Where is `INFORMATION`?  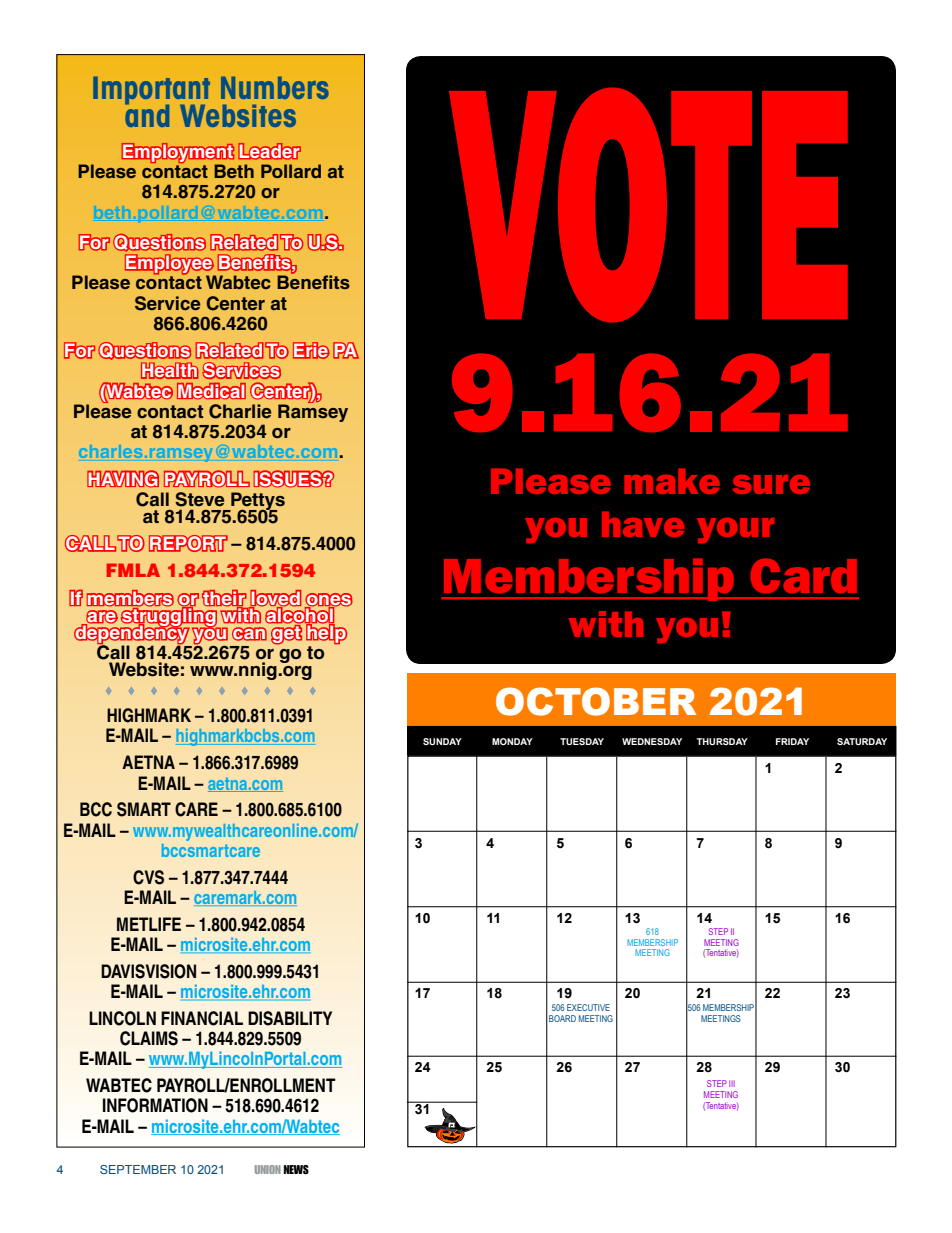
INFORMATION is located at coordinates (155, 1105).
